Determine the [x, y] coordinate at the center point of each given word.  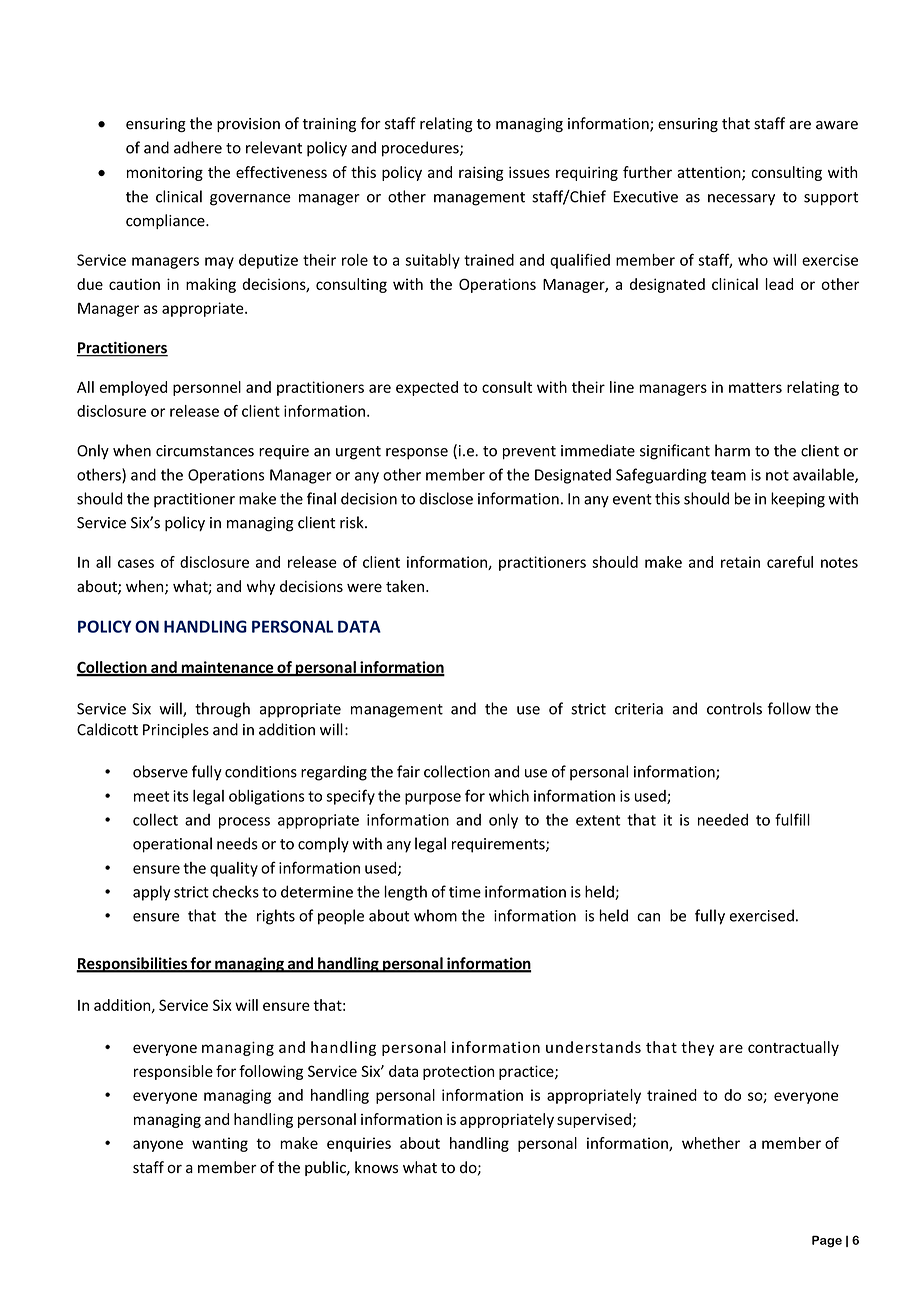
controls [734, 708]
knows [376, 1167]
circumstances [205, 451]
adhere [198, 147]
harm [732, 450]
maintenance [227, 668]
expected [427, 388]
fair [408, 771]
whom [435, 915]
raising [481, 173]
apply [152, 893]
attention [710, 173]
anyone [158, 1146]
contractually [793, 1048]
